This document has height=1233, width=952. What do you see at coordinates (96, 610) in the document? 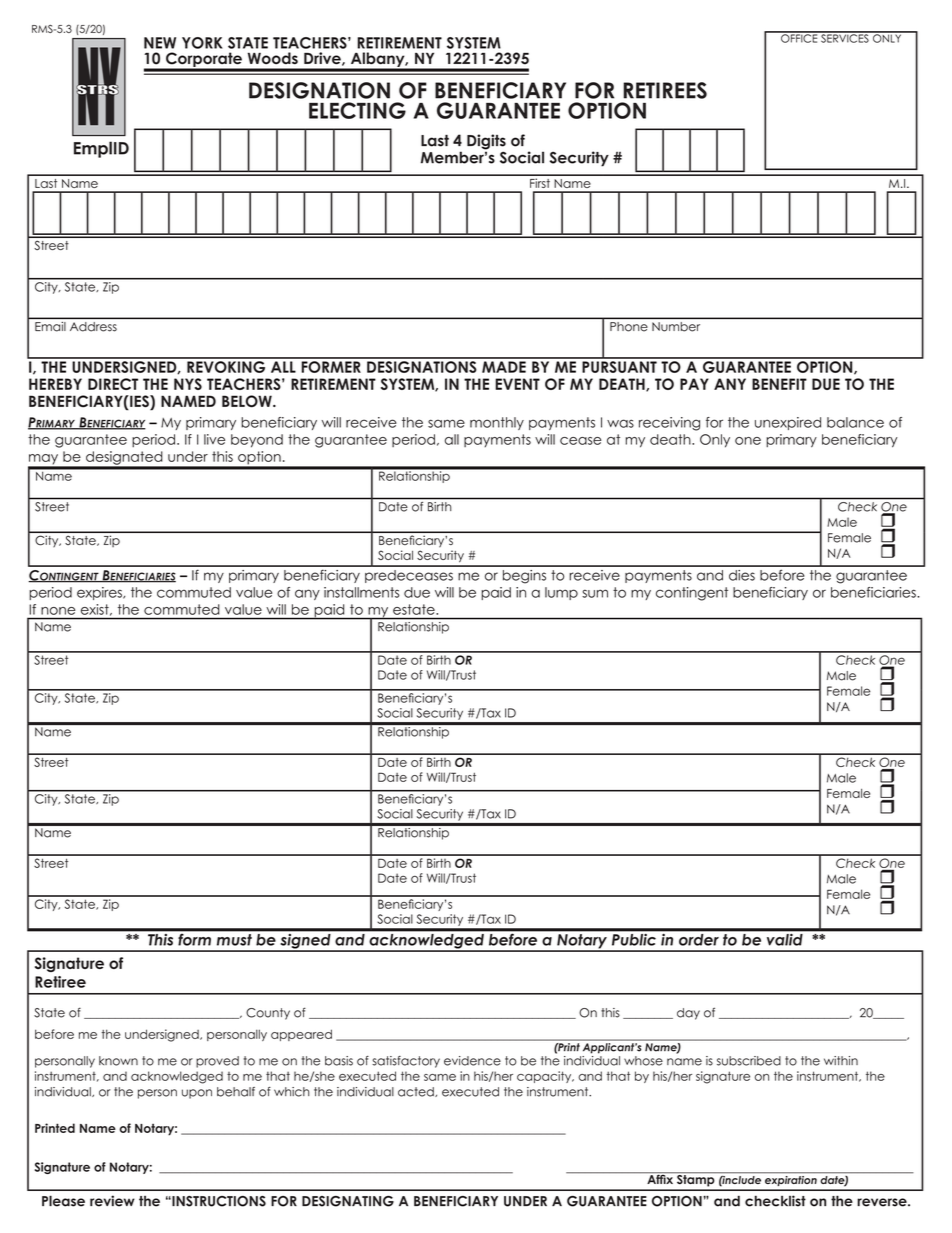
I see `exist` at bounding box center [96, 610].
